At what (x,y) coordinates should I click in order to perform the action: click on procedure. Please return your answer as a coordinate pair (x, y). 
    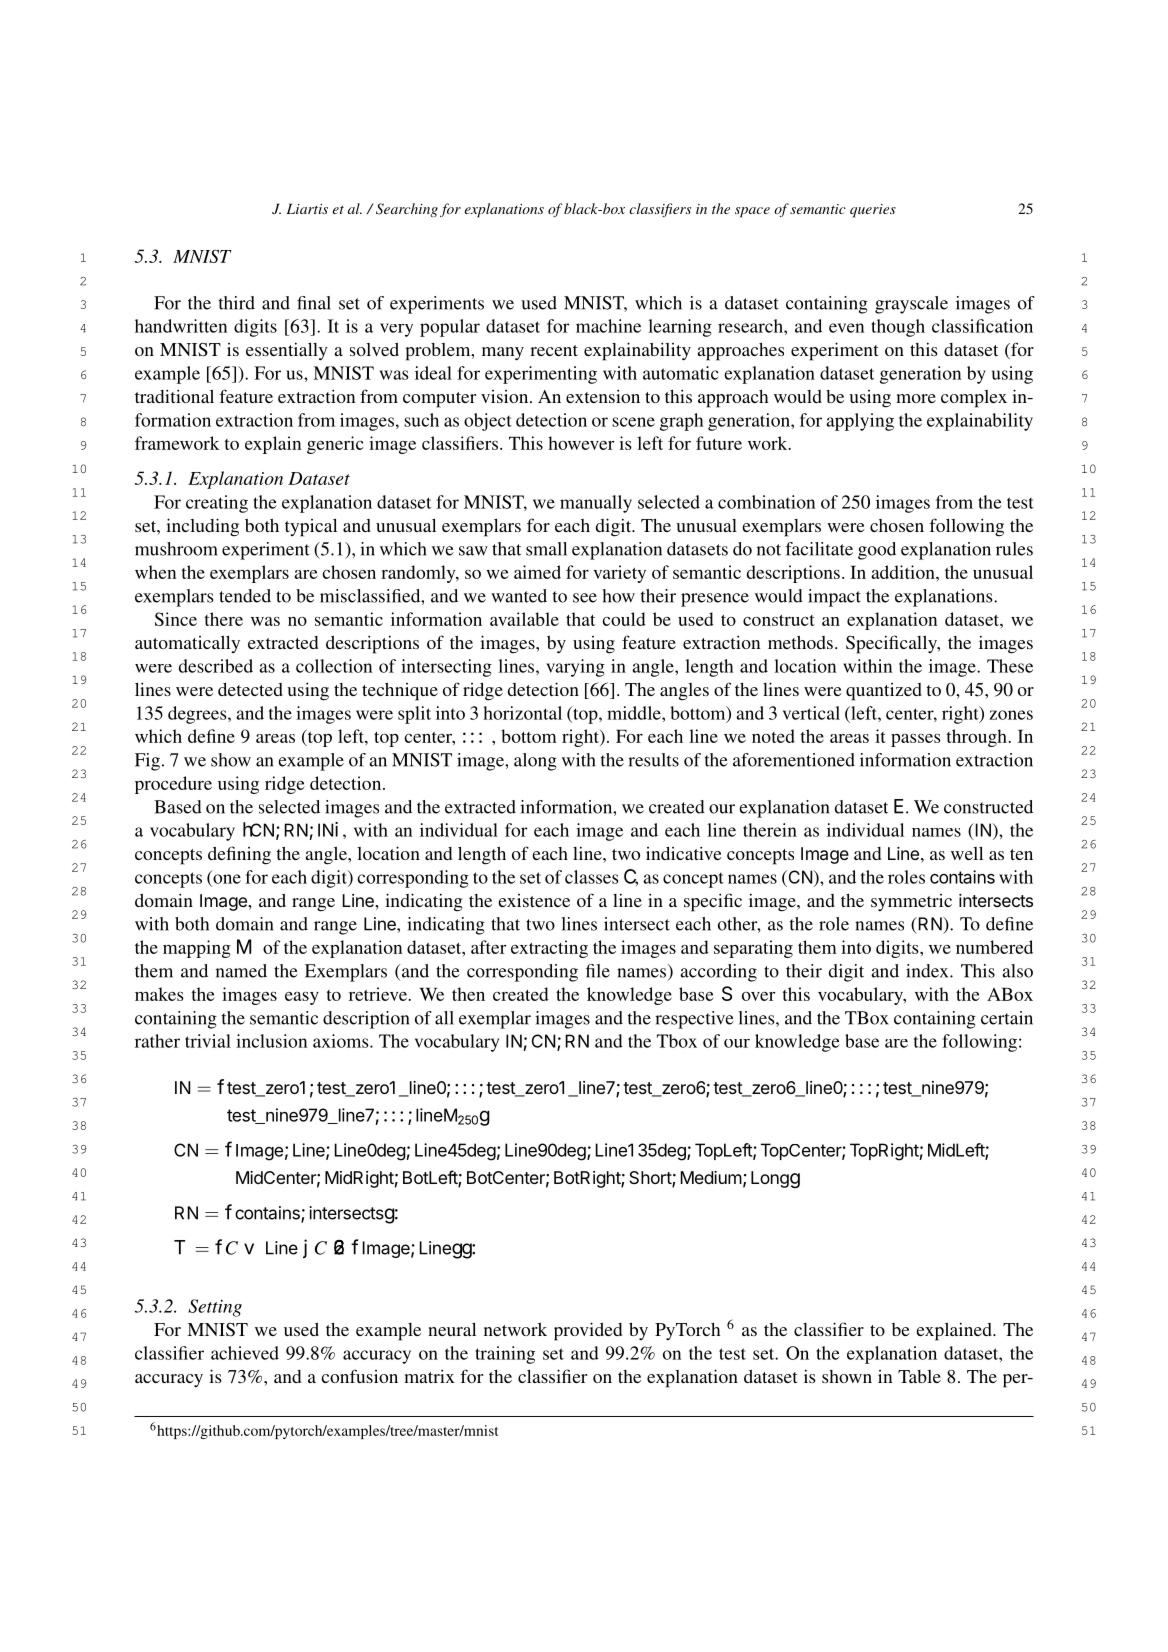
    Looking at the image, I should click on (173, 785).
